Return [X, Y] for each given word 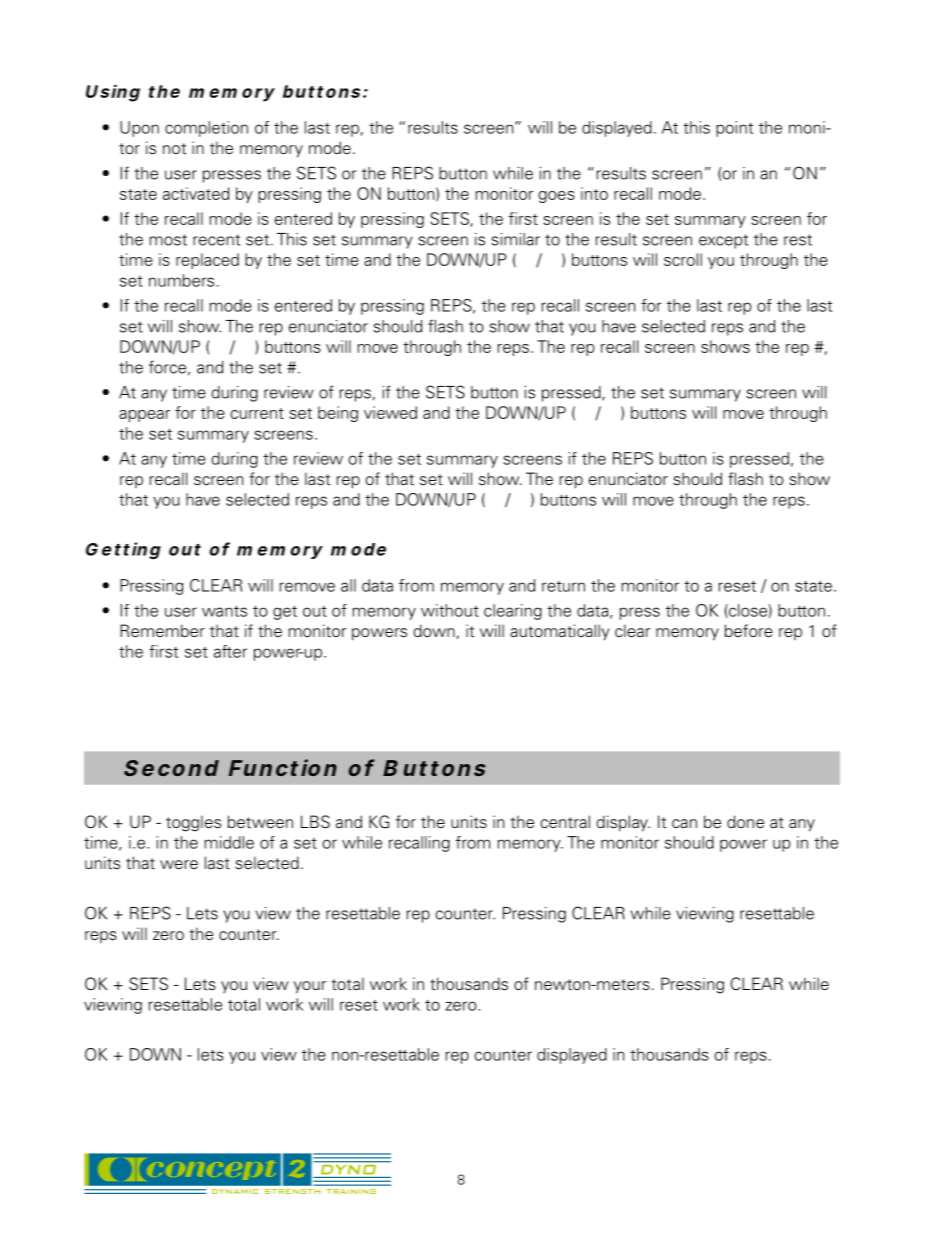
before [749, 631]
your [310, 987]
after [230, 651]
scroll [683, 259]
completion [206, 129]
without [450, 610]
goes [556, 197]
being [338, 414]
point [734, 129]
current [257, 413]
